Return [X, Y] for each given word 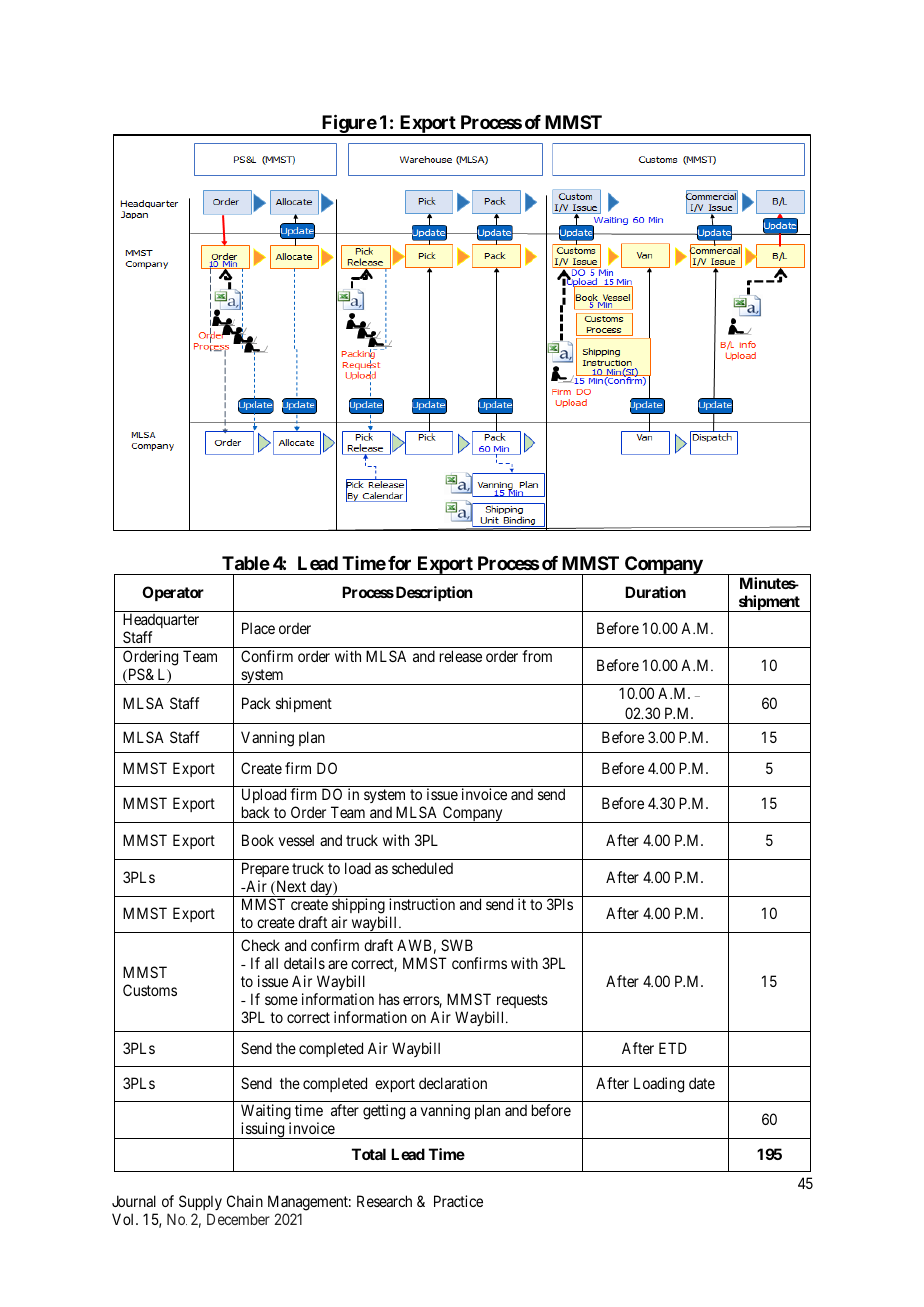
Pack [256, 703]
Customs [150, 990]
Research [384, 1201]
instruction [422, 904]
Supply [200, 1202]
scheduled [422, 868]
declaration [453, 1083]
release [461, 656]
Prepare [265, 869]
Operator [173, 593]
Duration [655, 592]
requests [522, 1001]
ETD [673, 1048]
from [537, 656]
